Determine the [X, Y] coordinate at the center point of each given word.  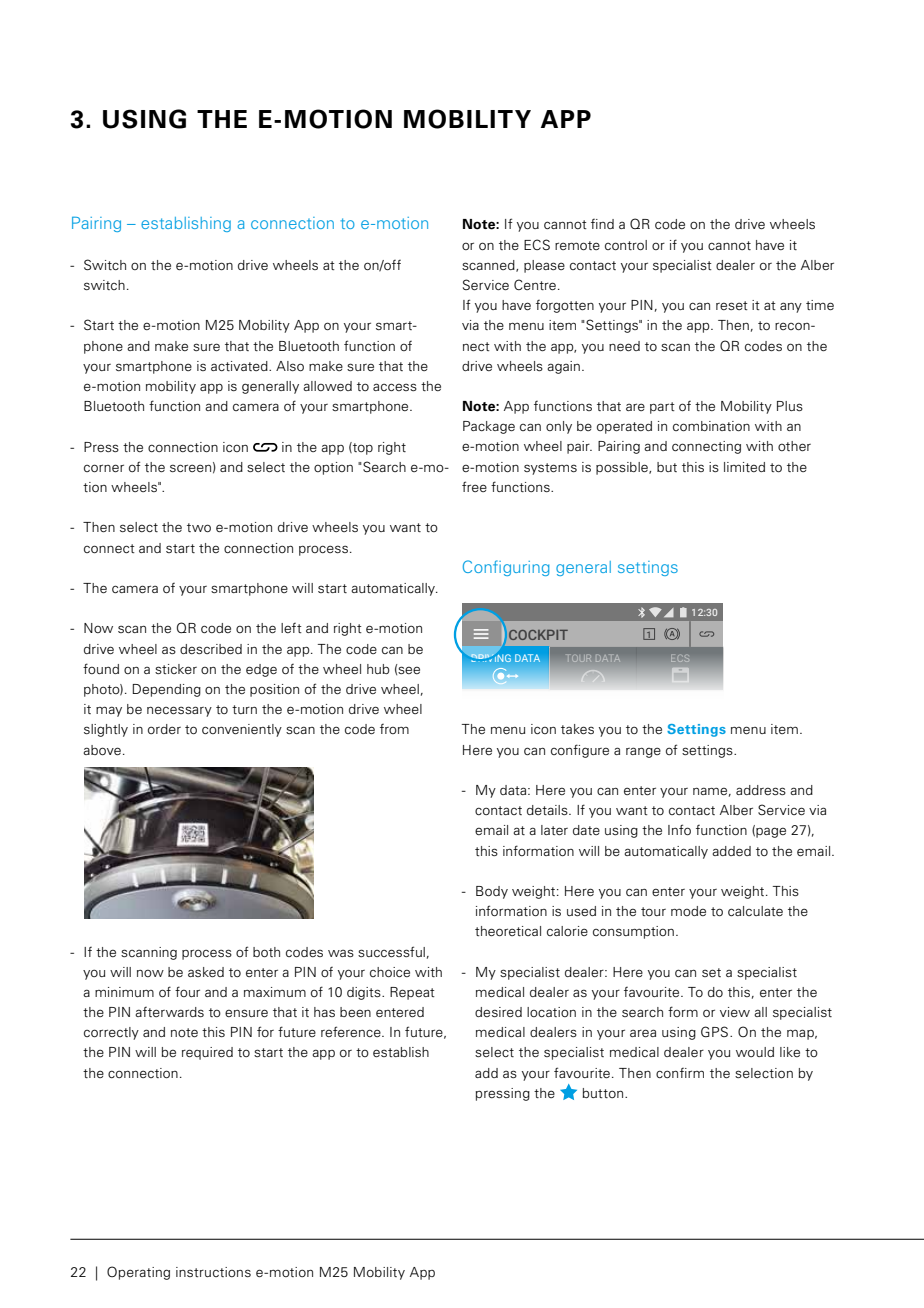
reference [352, 1031]
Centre [535, 284]
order [164, 729]
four [187, 991]
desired [498, 1012]
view [735, 1012]
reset [732, 305]
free [474, 486]
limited [744, 467]
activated [240, 366]
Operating [138, 1273]
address [761, 790]
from [394, 729]
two [199, 528]
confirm [680, 1073]
